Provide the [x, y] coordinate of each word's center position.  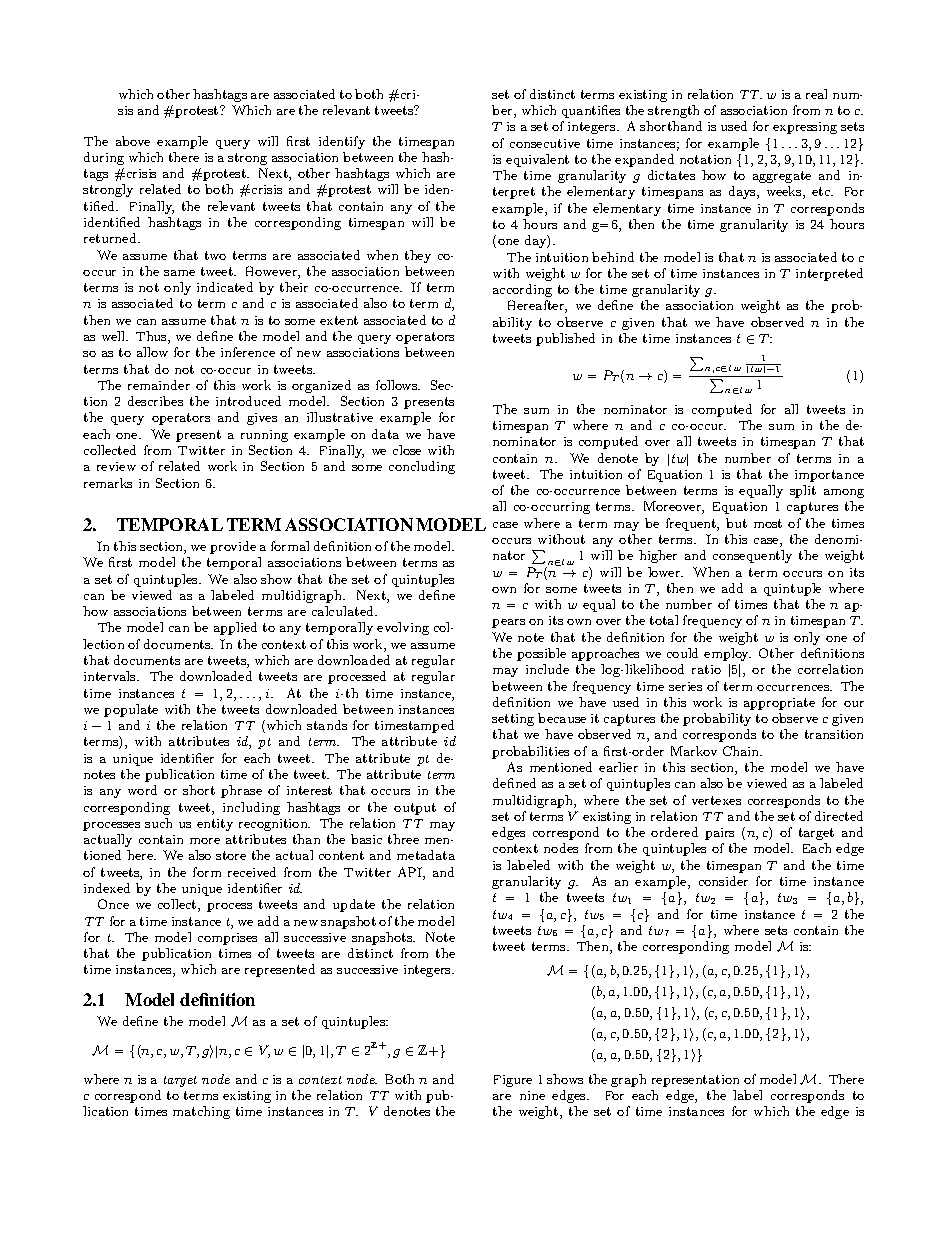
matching [201, 1112]
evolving [403, 628]
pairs [719, 834]
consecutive [545, 143]
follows [398, 385]
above [133, 141]
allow [152, 352]
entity [215, 825]
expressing [805, 128]
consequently [752, 556]
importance [829, 476]
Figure [513, 1081]
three [403, 839]
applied [235, 628]
